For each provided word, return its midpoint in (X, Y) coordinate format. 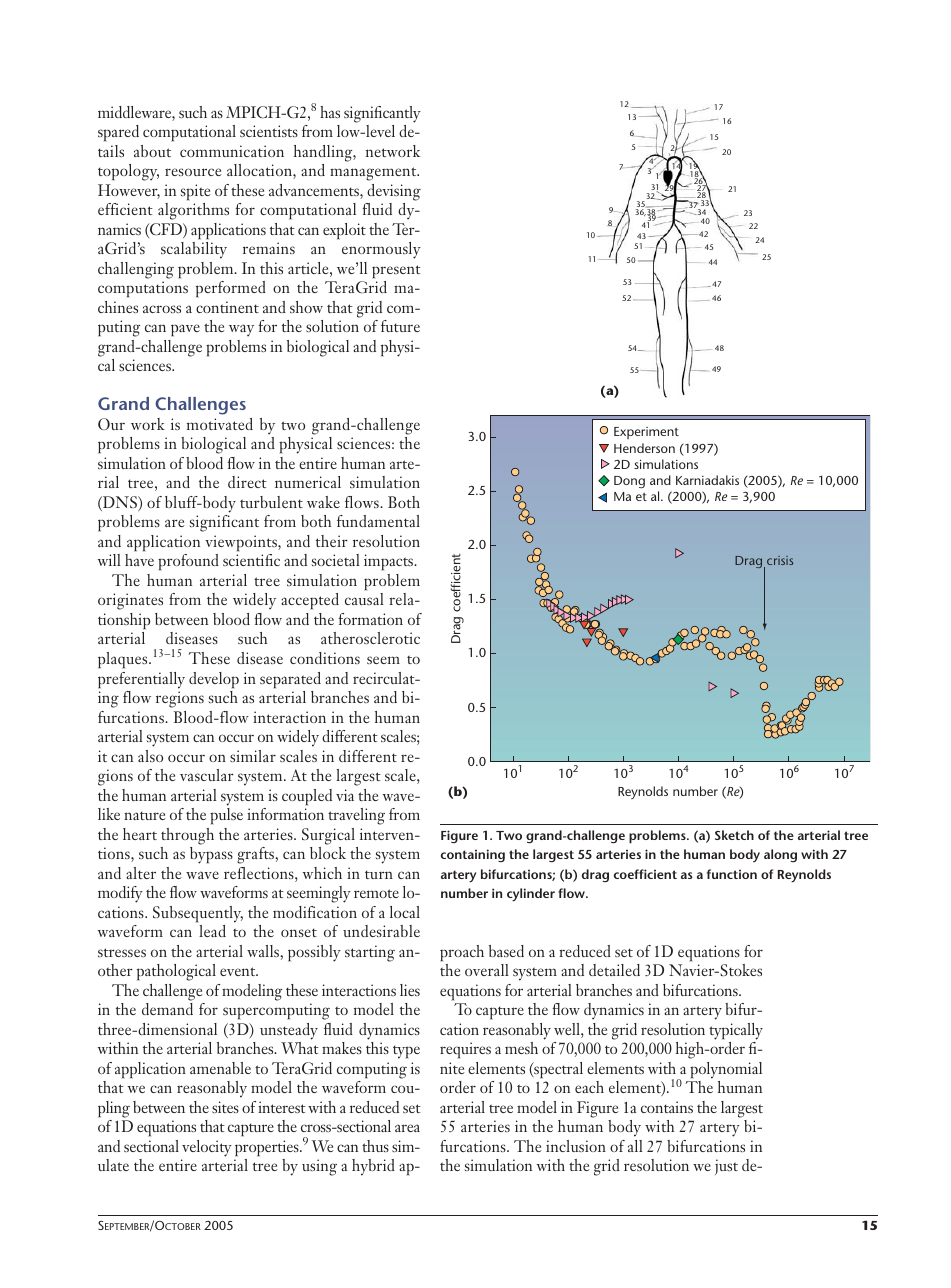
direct (247, 482)
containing (473, 855)
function (732, 874)
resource (193, 172)
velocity (207, 1148)
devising (394, 192)
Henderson (644, 448)
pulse (226, 816)
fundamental (378, 521)
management (374, 174)
